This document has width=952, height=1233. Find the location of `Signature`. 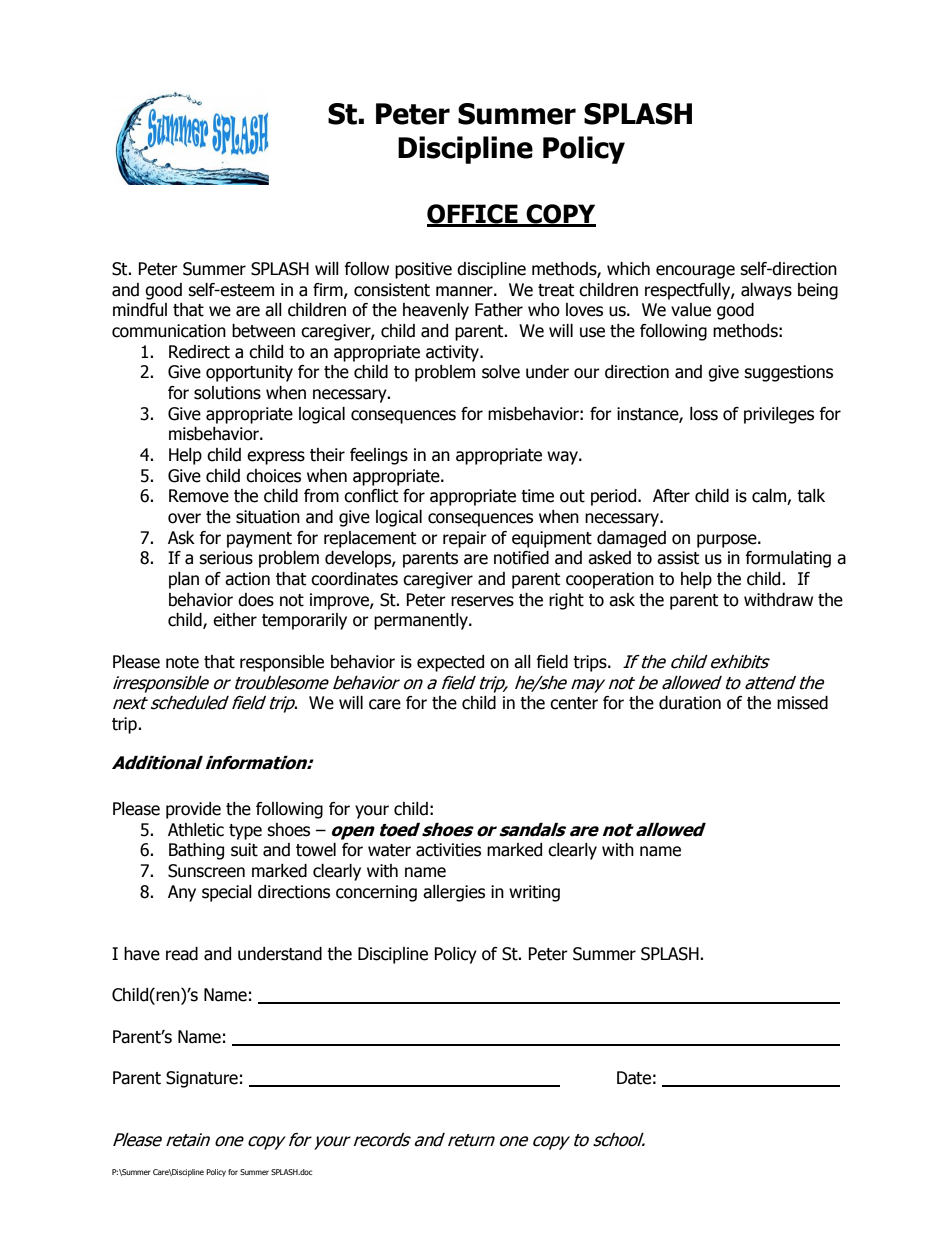

Signature is located at coordinates (202, 1079).
